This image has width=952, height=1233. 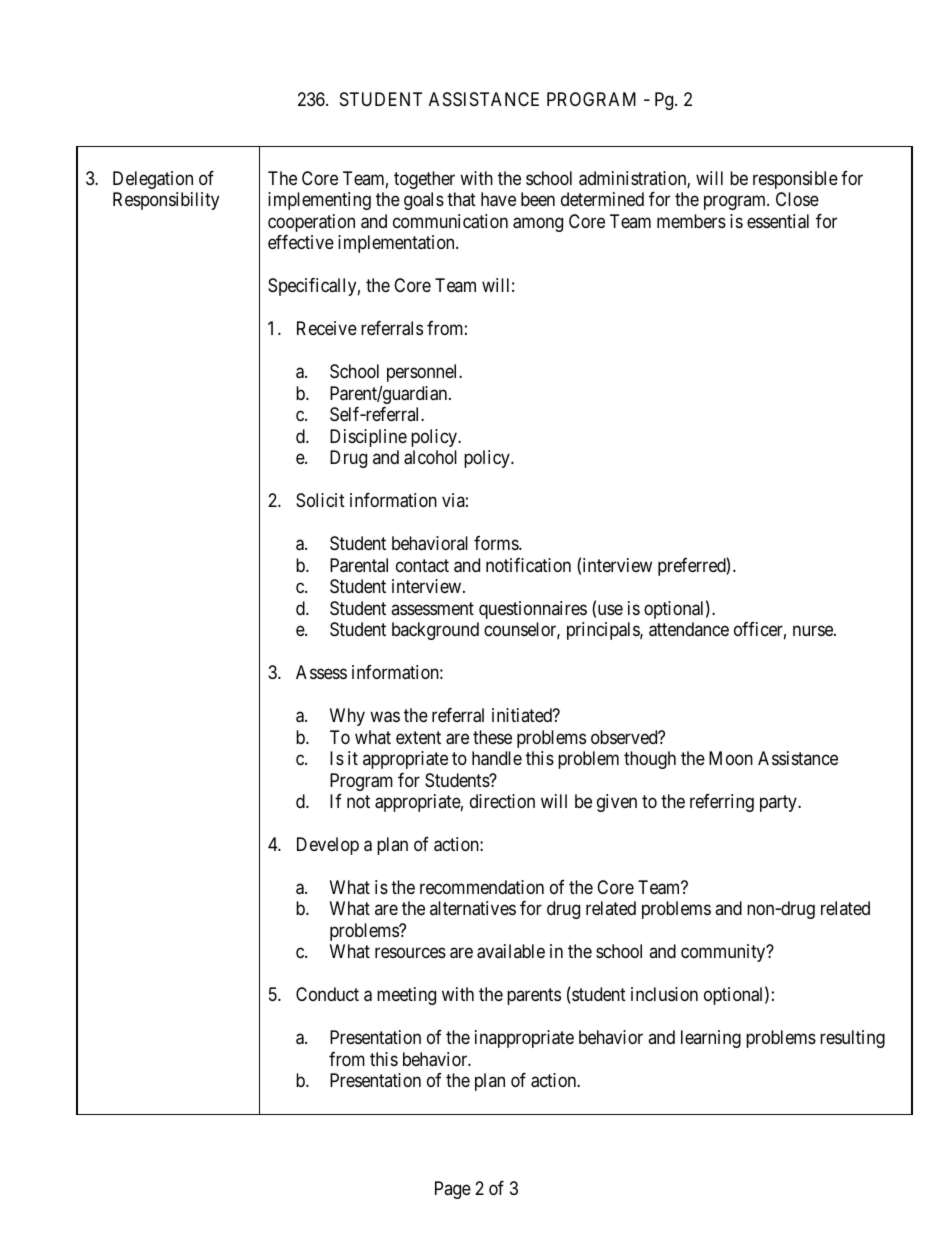 What do you see at coordinates (778, 221) in the image?
I see `essential` at bounding box center [778, 221].
